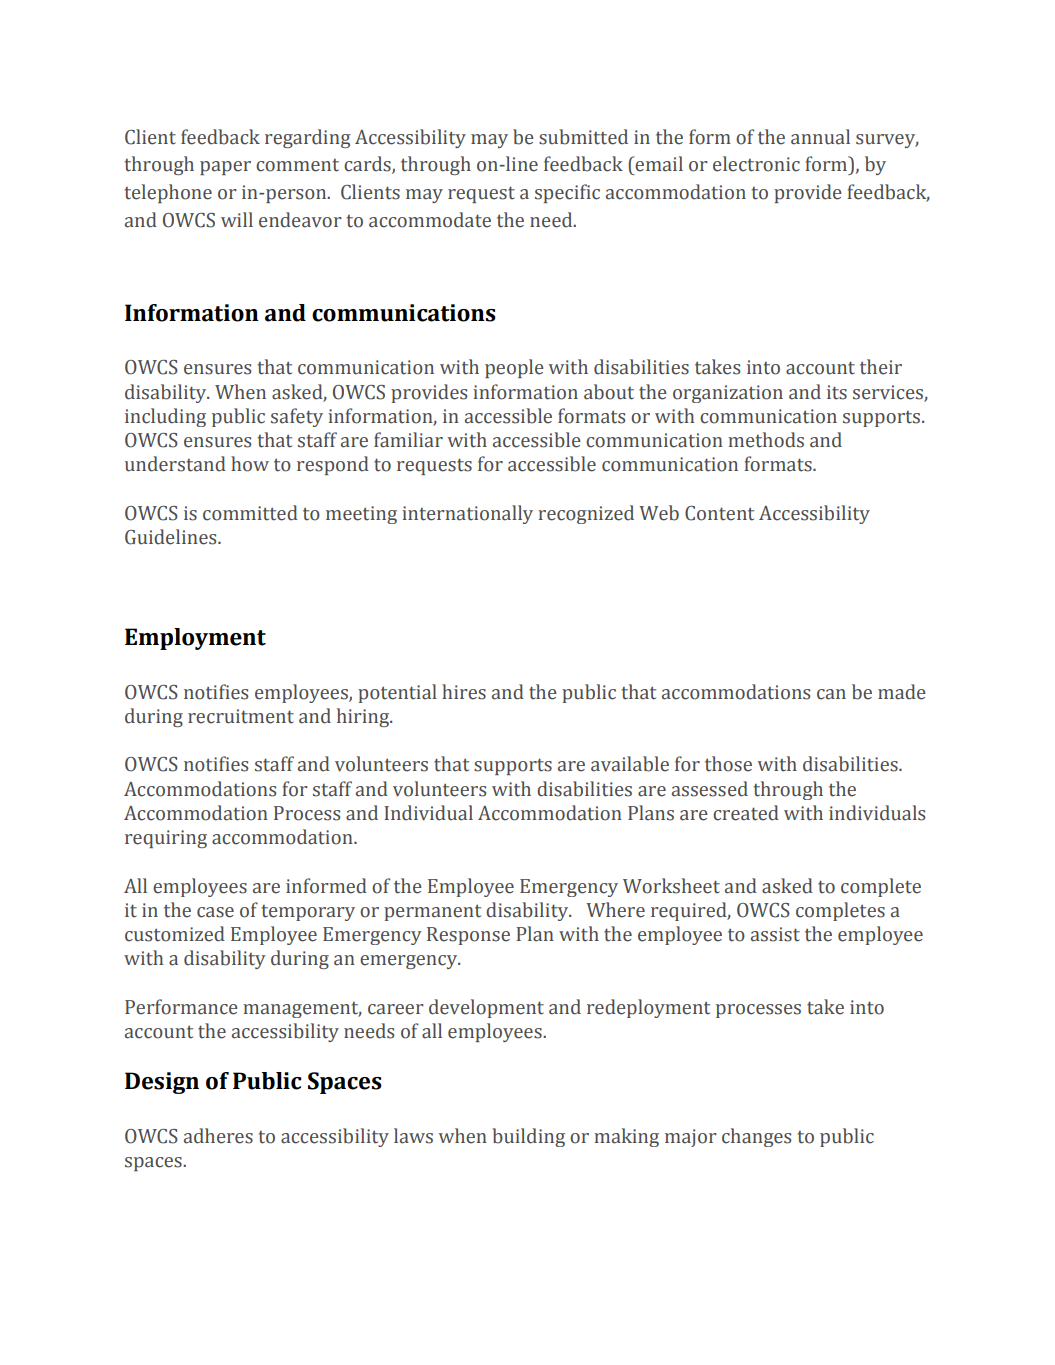  What do you see at coordinates (775, 934) in the screenshot?
I see `assist` at bounding box center [775, 934].
